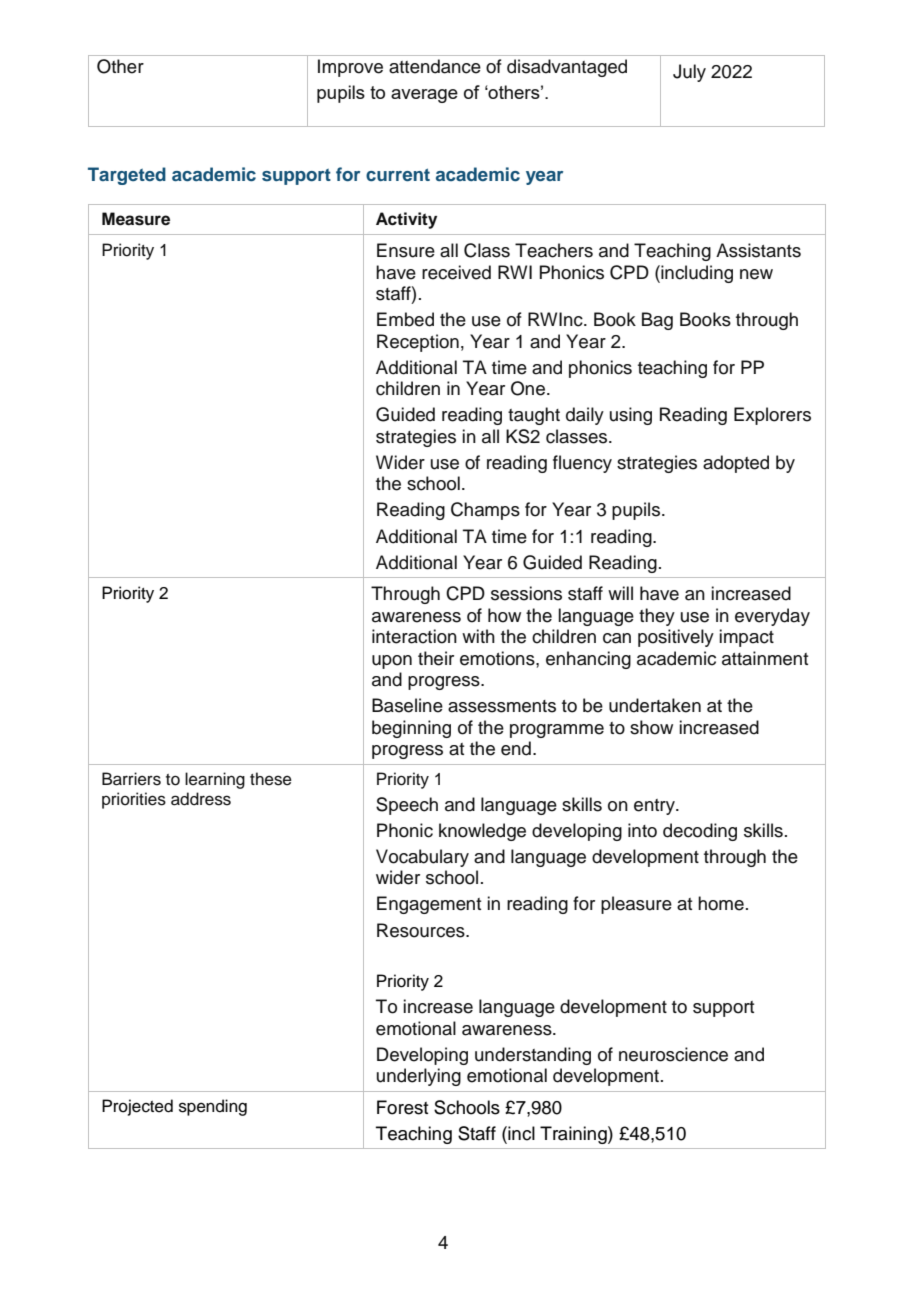 This screenshot has height=1308, width=924. What do you see at coordinates (736, 464) in the screenshot?
I see `adopted` at bounding box center [736, 464].
